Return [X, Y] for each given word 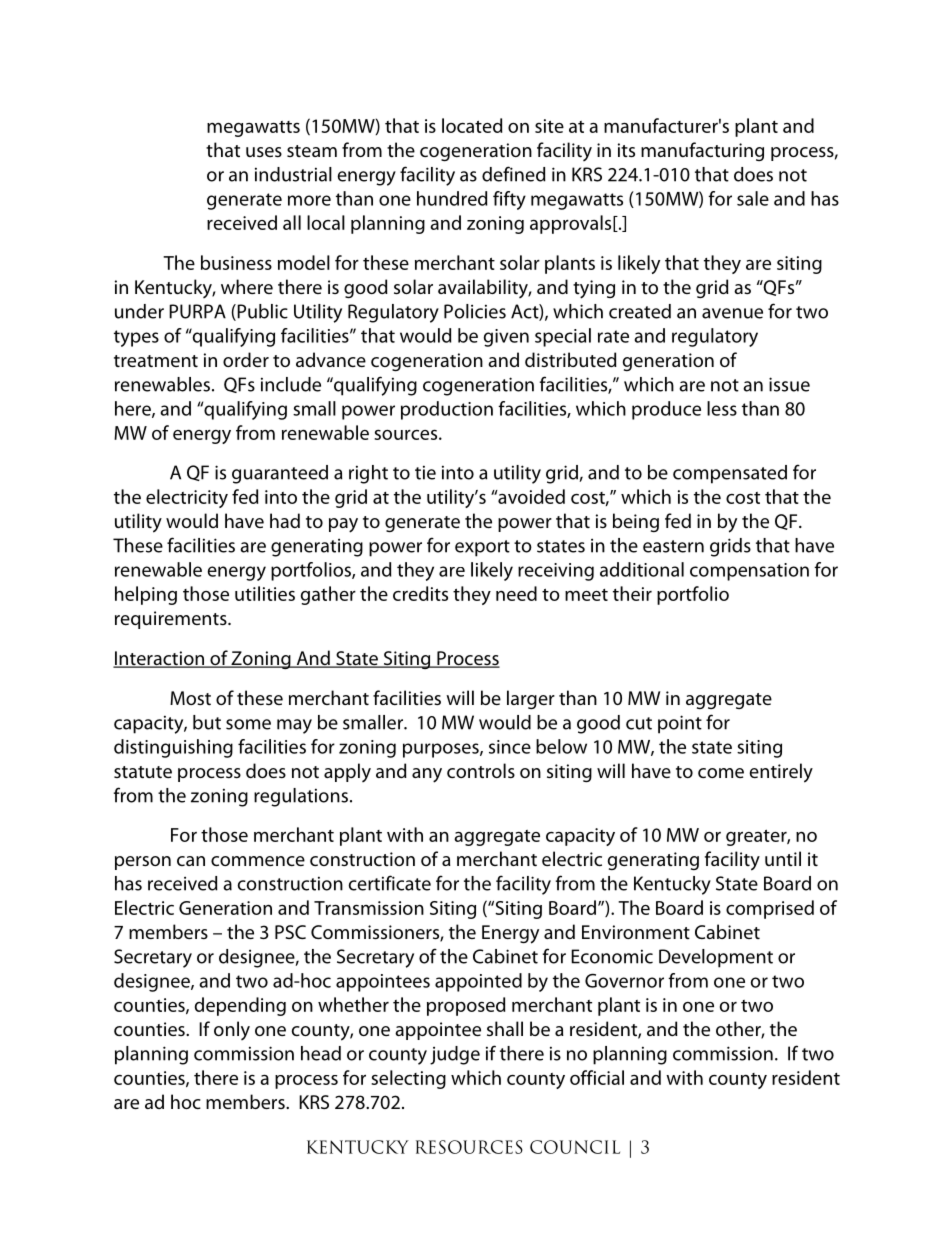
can [191, 861]
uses [264, 152]
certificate [389, 883]
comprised [770, 909]
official [597, 1077]
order [246, 359]
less [722, 408]
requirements [172, 620]
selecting [408, 1079]
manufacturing [702, 151]
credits [420, 593]
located [472, 125]
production [447, 410]
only [232, 1030]
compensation [749, 572]
